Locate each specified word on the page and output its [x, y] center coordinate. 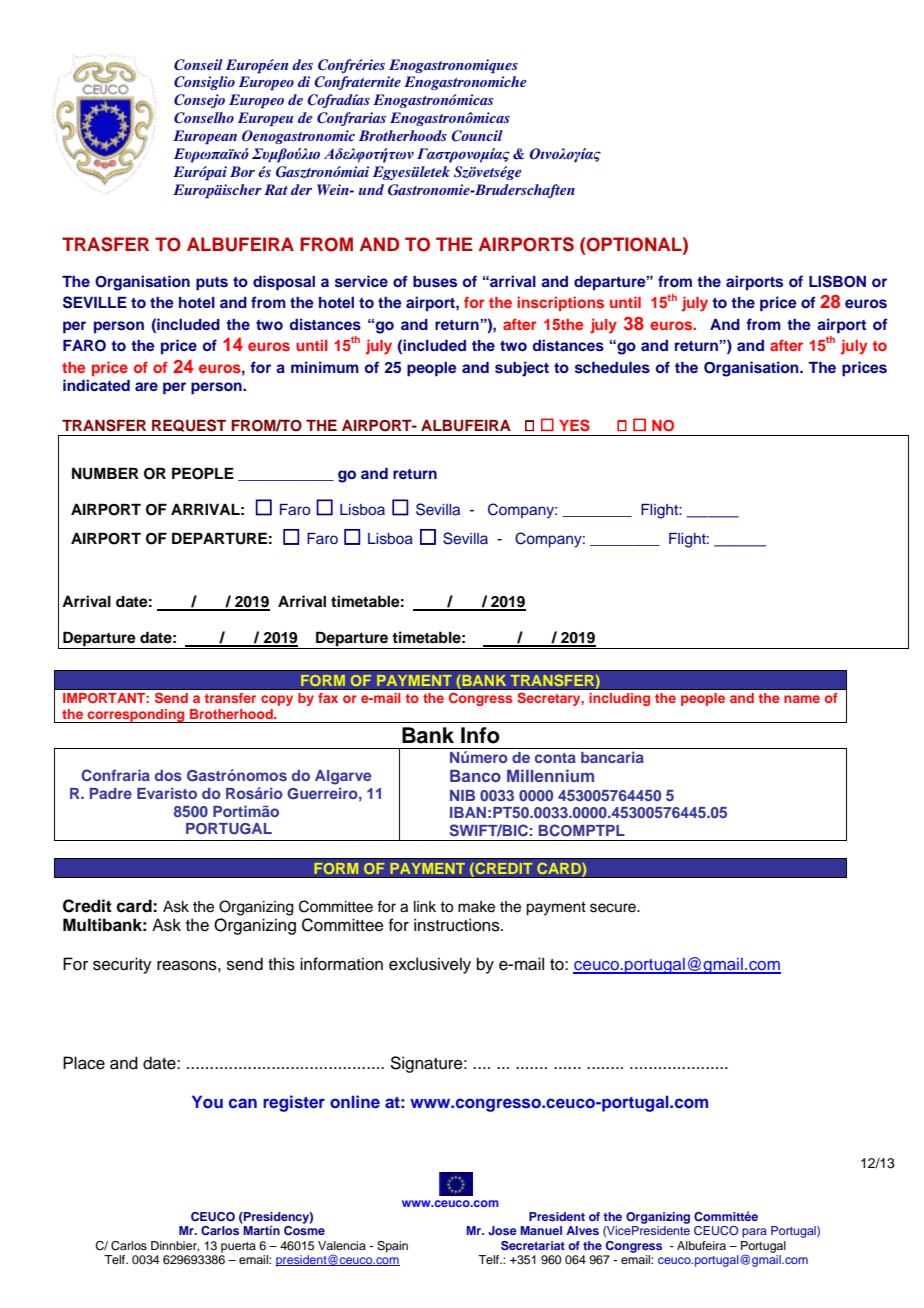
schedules [612, 368]
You [207, 1101]
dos [168, 775]
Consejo [199, 101]
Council [477, 136]
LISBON [837, 281]
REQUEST [189, 425]
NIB [462, 795]
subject [522, 369]
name [802, 699]
